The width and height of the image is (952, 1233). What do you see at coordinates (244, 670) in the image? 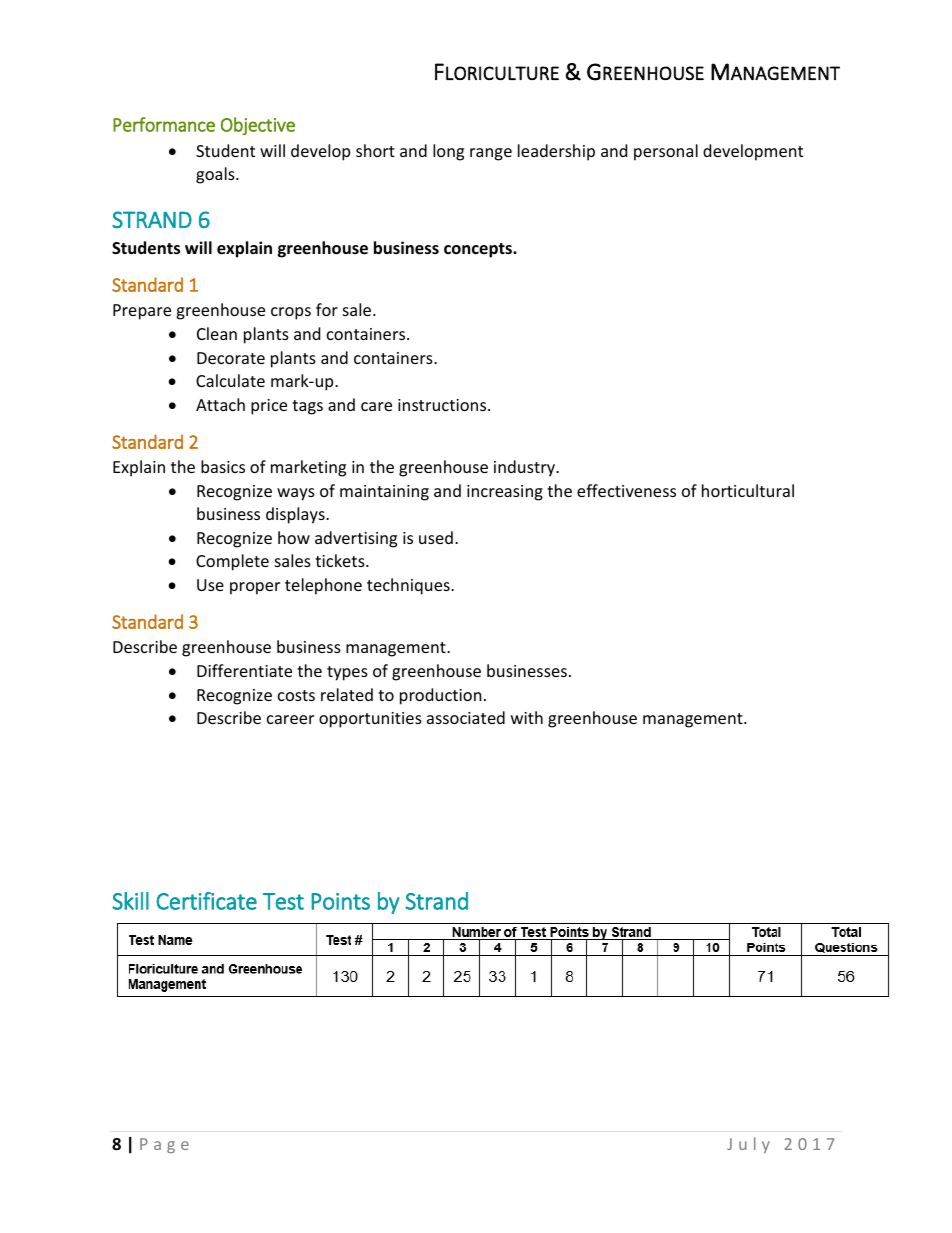
I see `Differentiate` at bounding box center [244, 670].
